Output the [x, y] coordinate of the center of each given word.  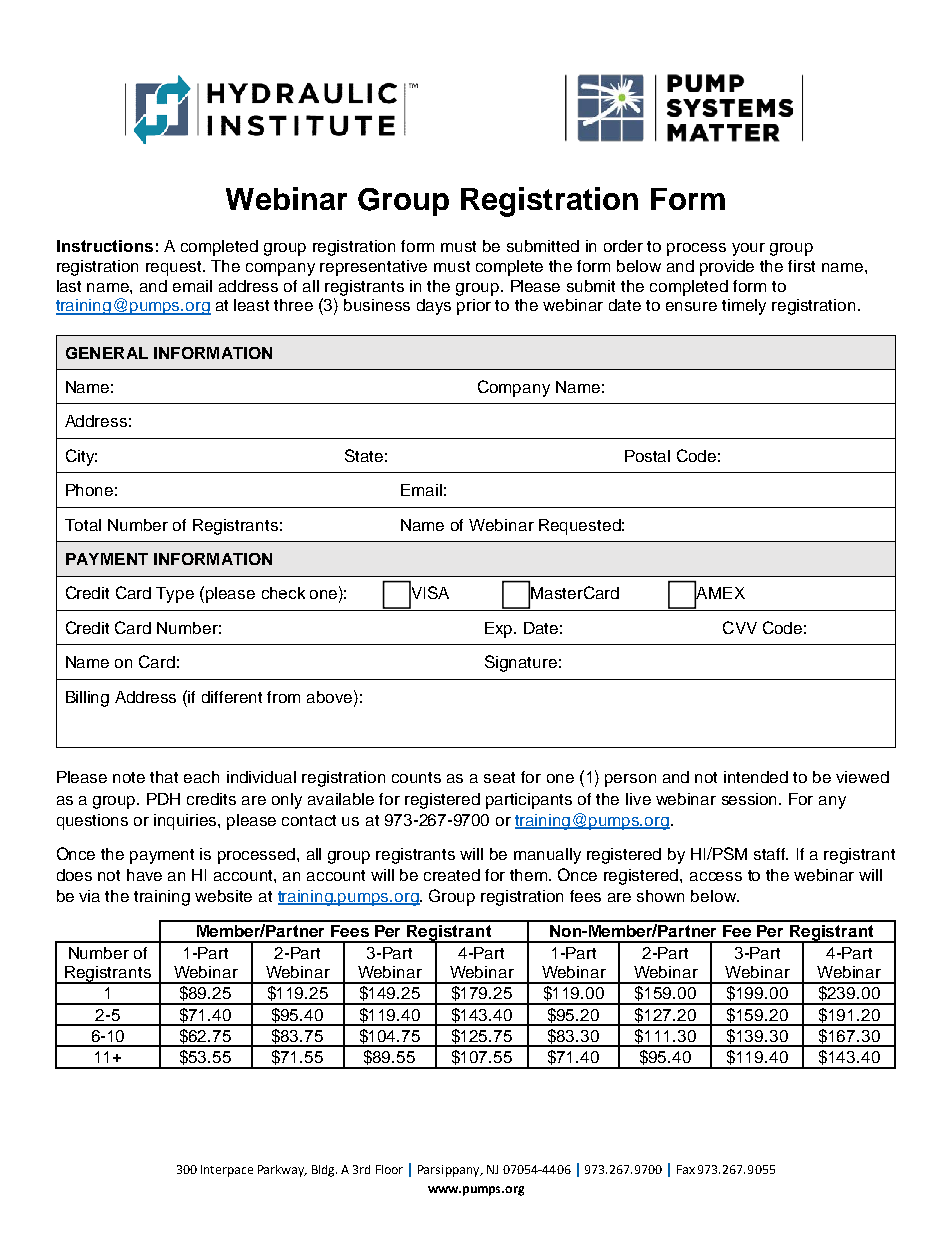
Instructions [105, 246]
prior [474, 307]
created [452, 875]
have [144, 875]
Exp [500, 630]
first [801, 266]
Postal [647, 456]
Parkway [282, 1171]
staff [771, 854]
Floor [389, 1169]
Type [175, 595]
